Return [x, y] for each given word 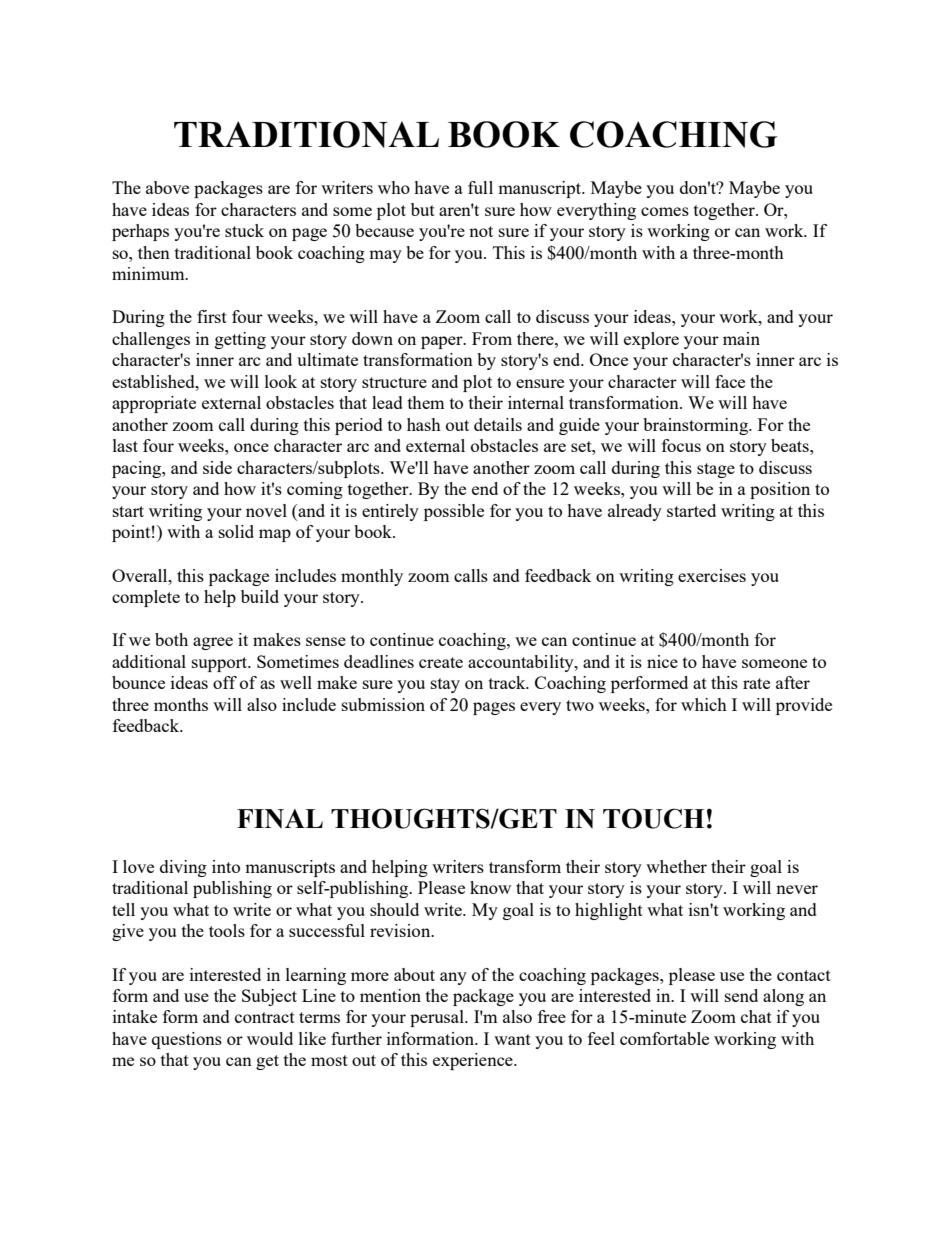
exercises [712, 575]
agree [213, 643]
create [441, 662]
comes [665, 211]
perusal [438, 1018]
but [423, 209]
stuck [244, 230]
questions [187, 1040]
